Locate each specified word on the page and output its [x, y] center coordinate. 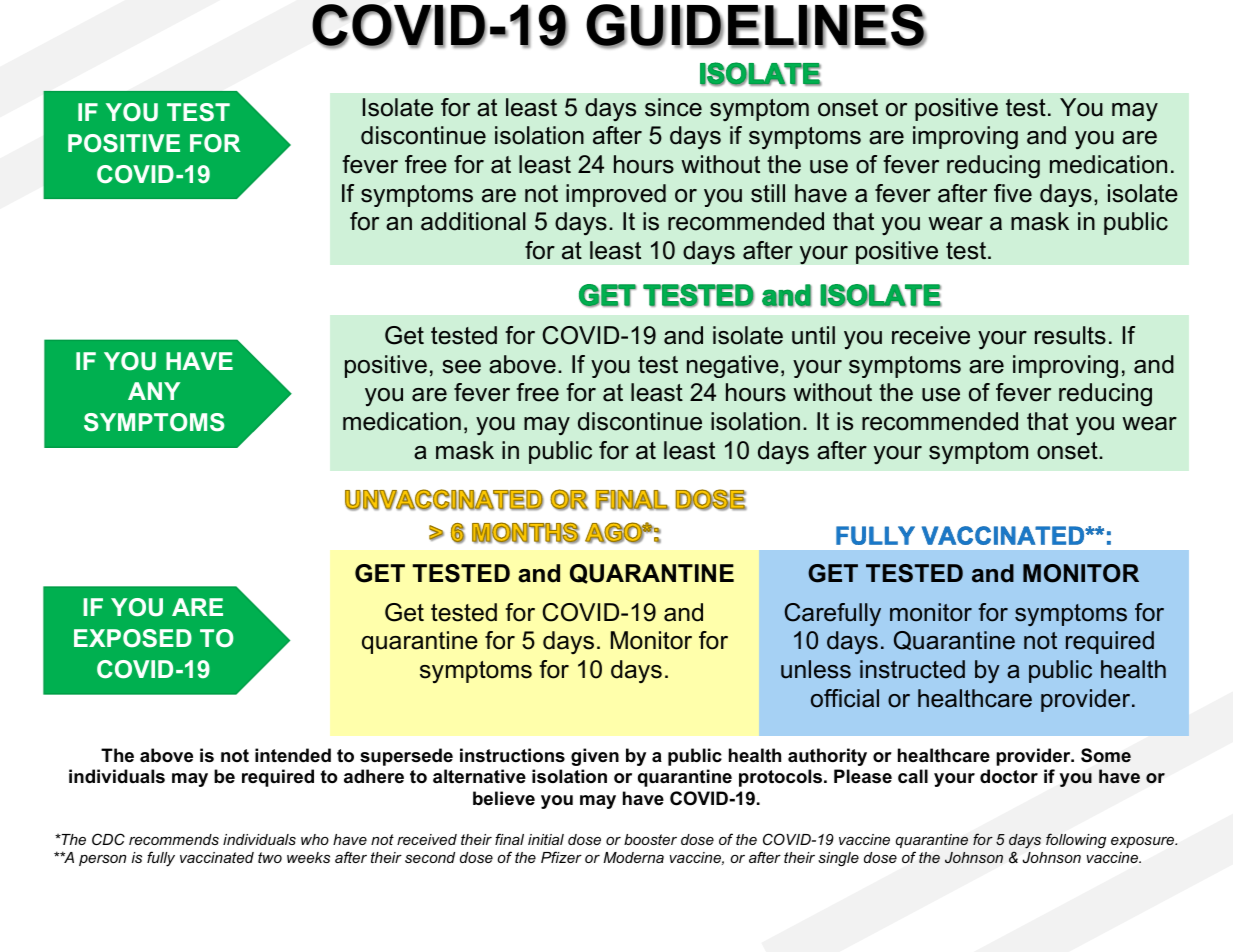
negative [733, 366]
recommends [174, 839]
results [1070, 335]
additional [473, 221]
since [673, 107]
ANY [154, 391]
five [1013, 193]
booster [650, 839]
